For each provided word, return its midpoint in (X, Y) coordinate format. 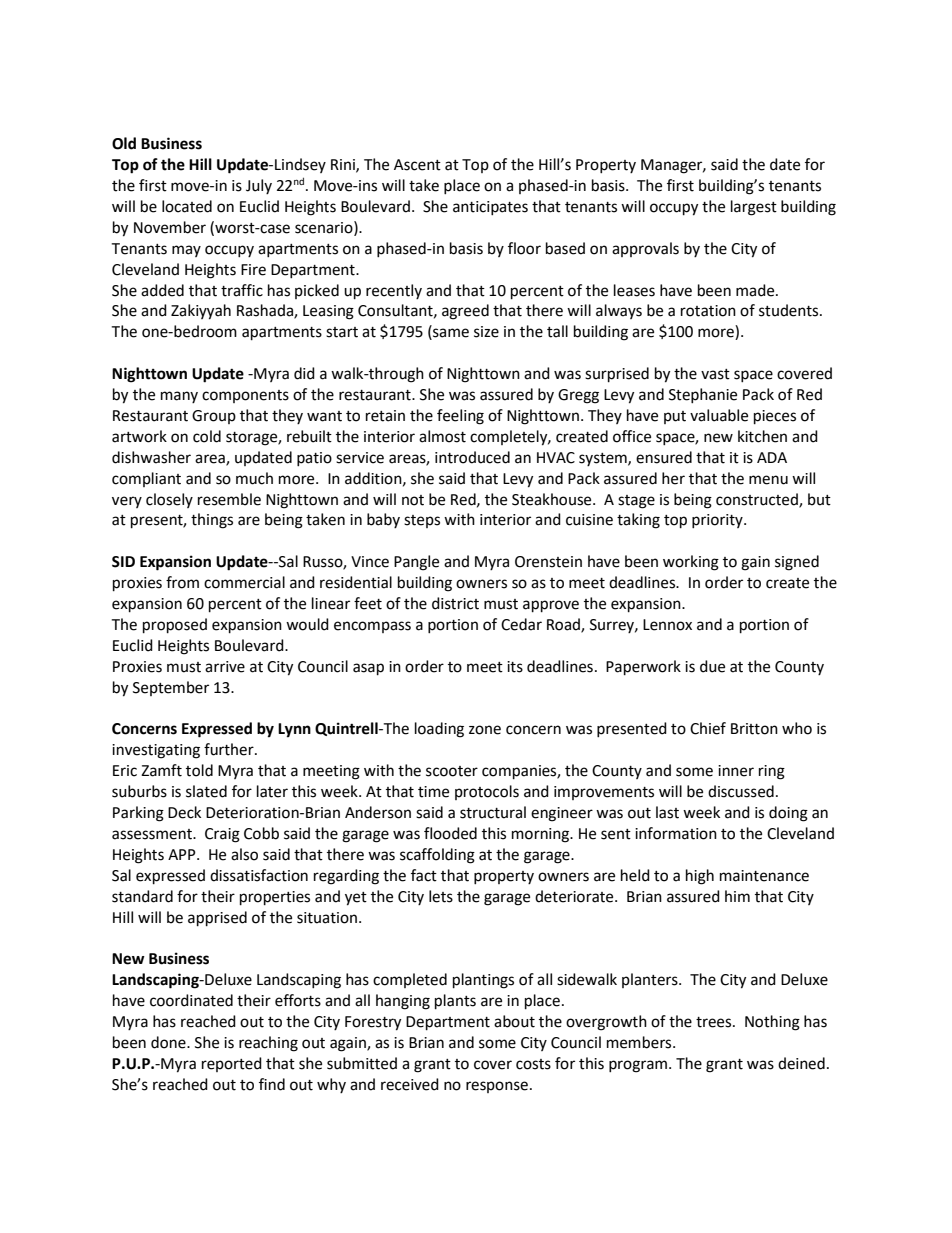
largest (754, 208)
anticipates (490, 208)
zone (485, 730)
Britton (754, 729)
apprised (217, 919)
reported (232, 1064)
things (212, 521)
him (737, 896)
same (450, 334)
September (171, 688)
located (187, 206)
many (179, 397)
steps (422, 521)
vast (715, 374)
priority (718, 521)
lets (441, 896)
